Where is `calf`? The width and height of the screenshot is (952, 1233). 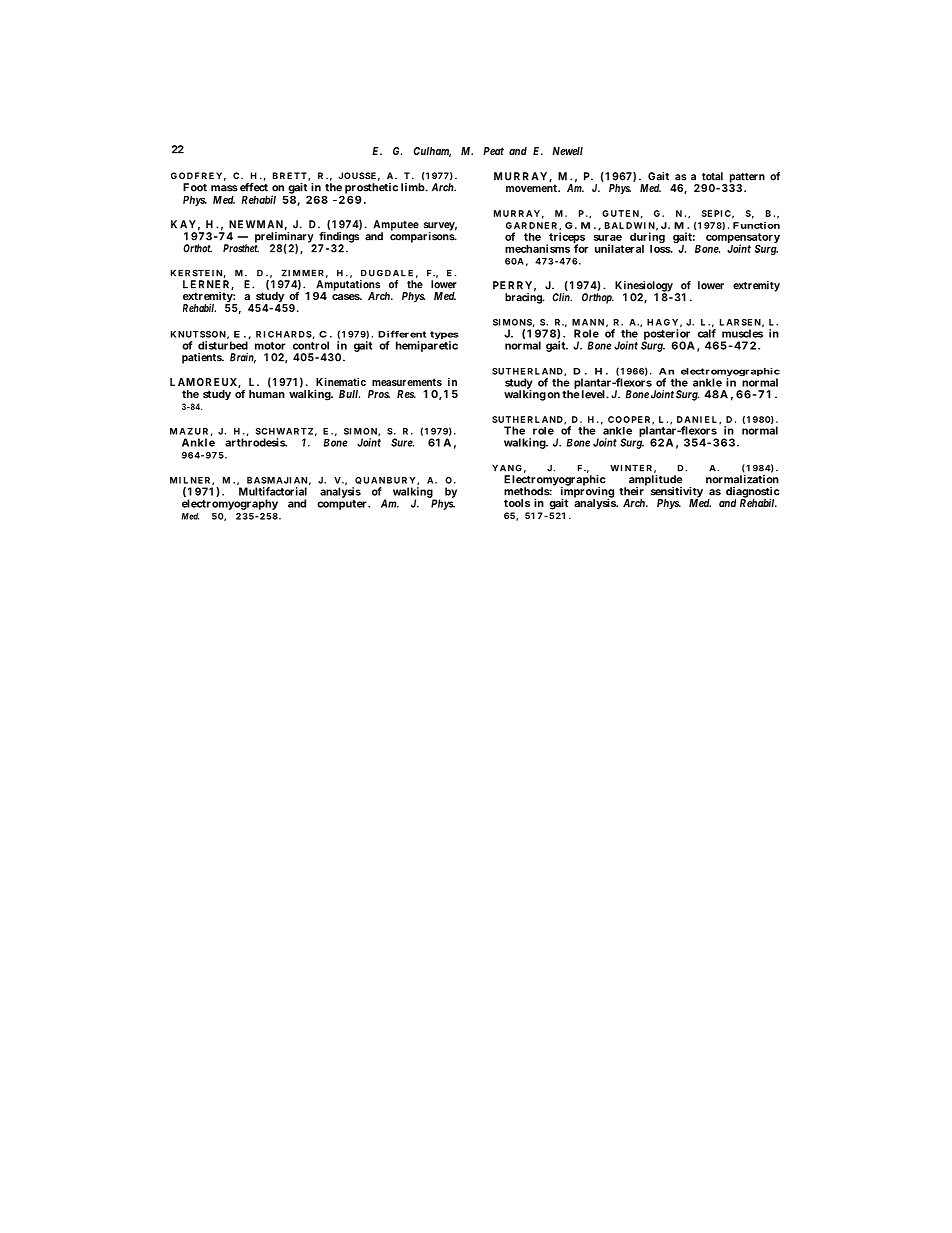
calf is located at coordinates (707, 332).
